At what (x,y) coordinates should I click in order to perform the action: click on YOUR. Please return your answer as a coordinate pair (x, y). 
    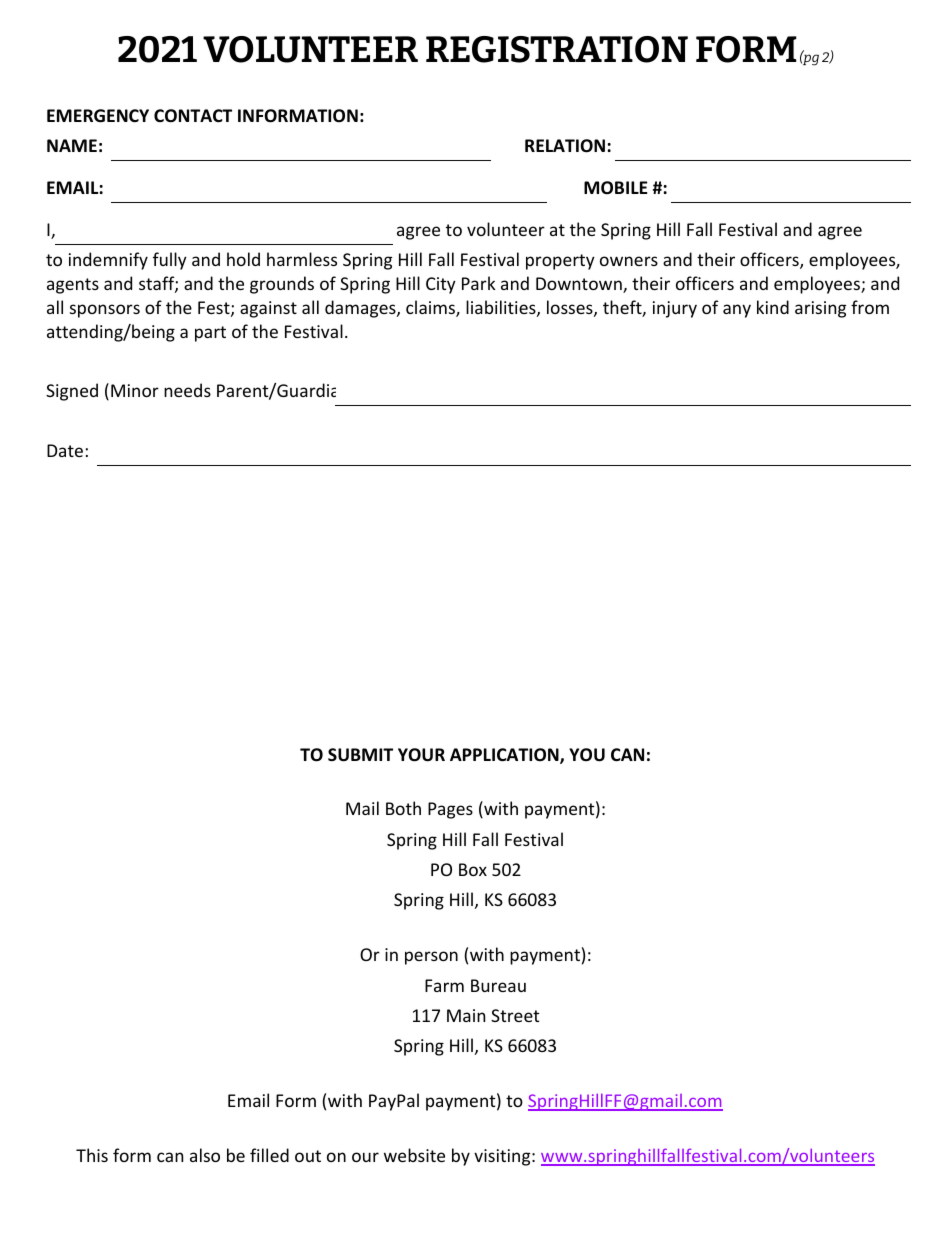
    Looking at the image, I should click on (421, 755).
